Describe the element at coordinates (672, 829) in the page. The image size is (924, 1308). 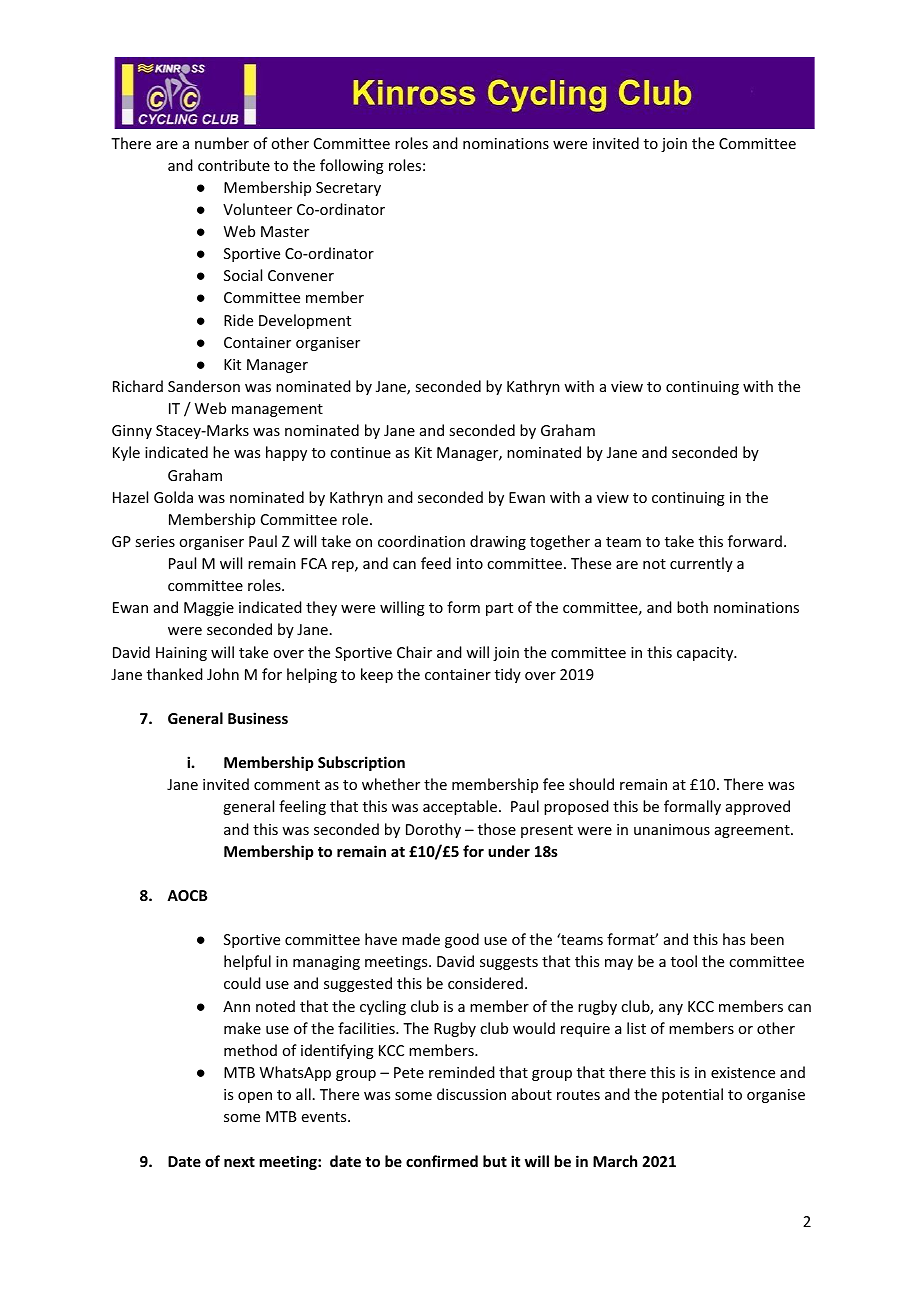
I see `unanimous` at that location.
